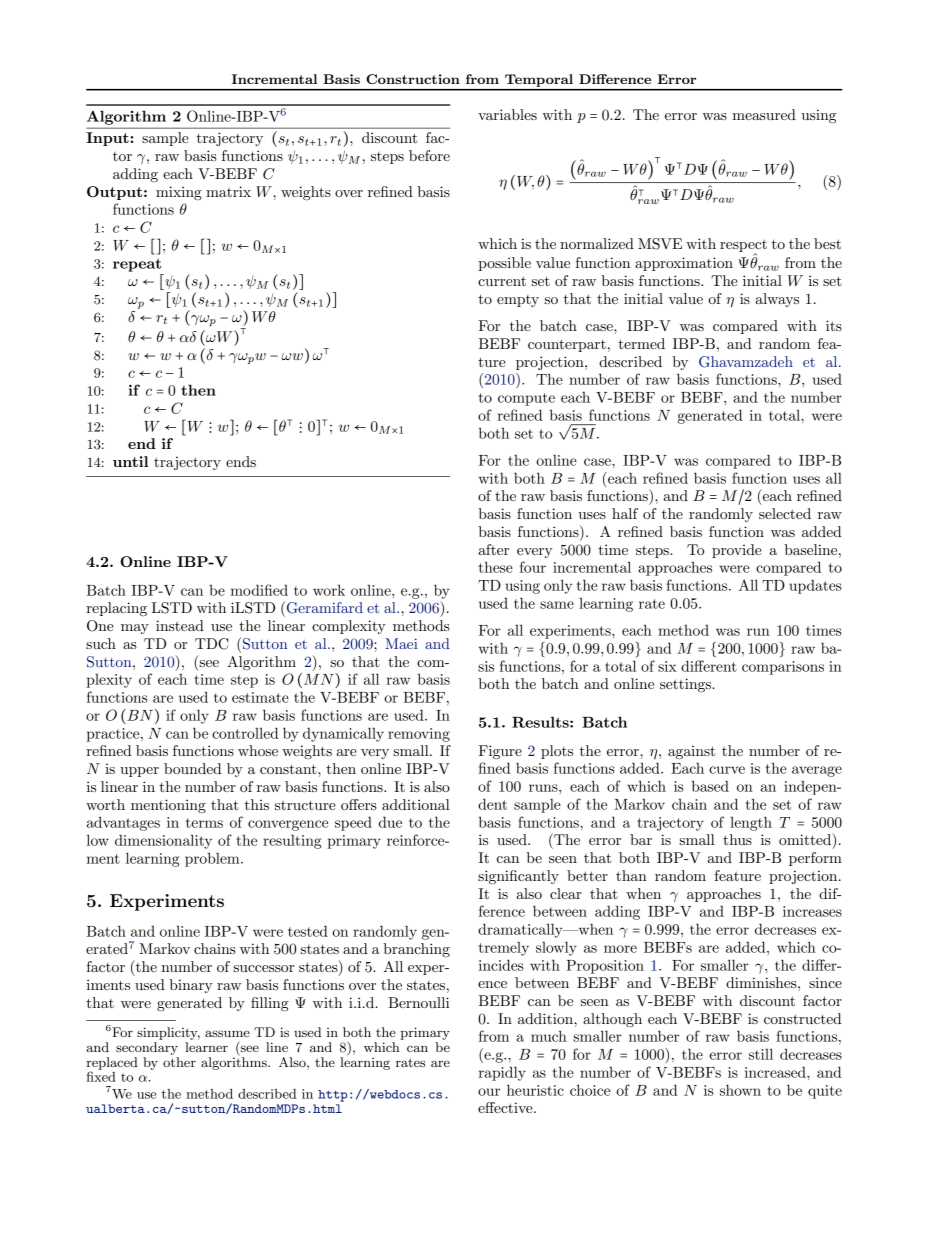 The height and width of the document is (1233, 952). Describe the element at coordinates (179, 1062) in the document. I see `other` at that location.
